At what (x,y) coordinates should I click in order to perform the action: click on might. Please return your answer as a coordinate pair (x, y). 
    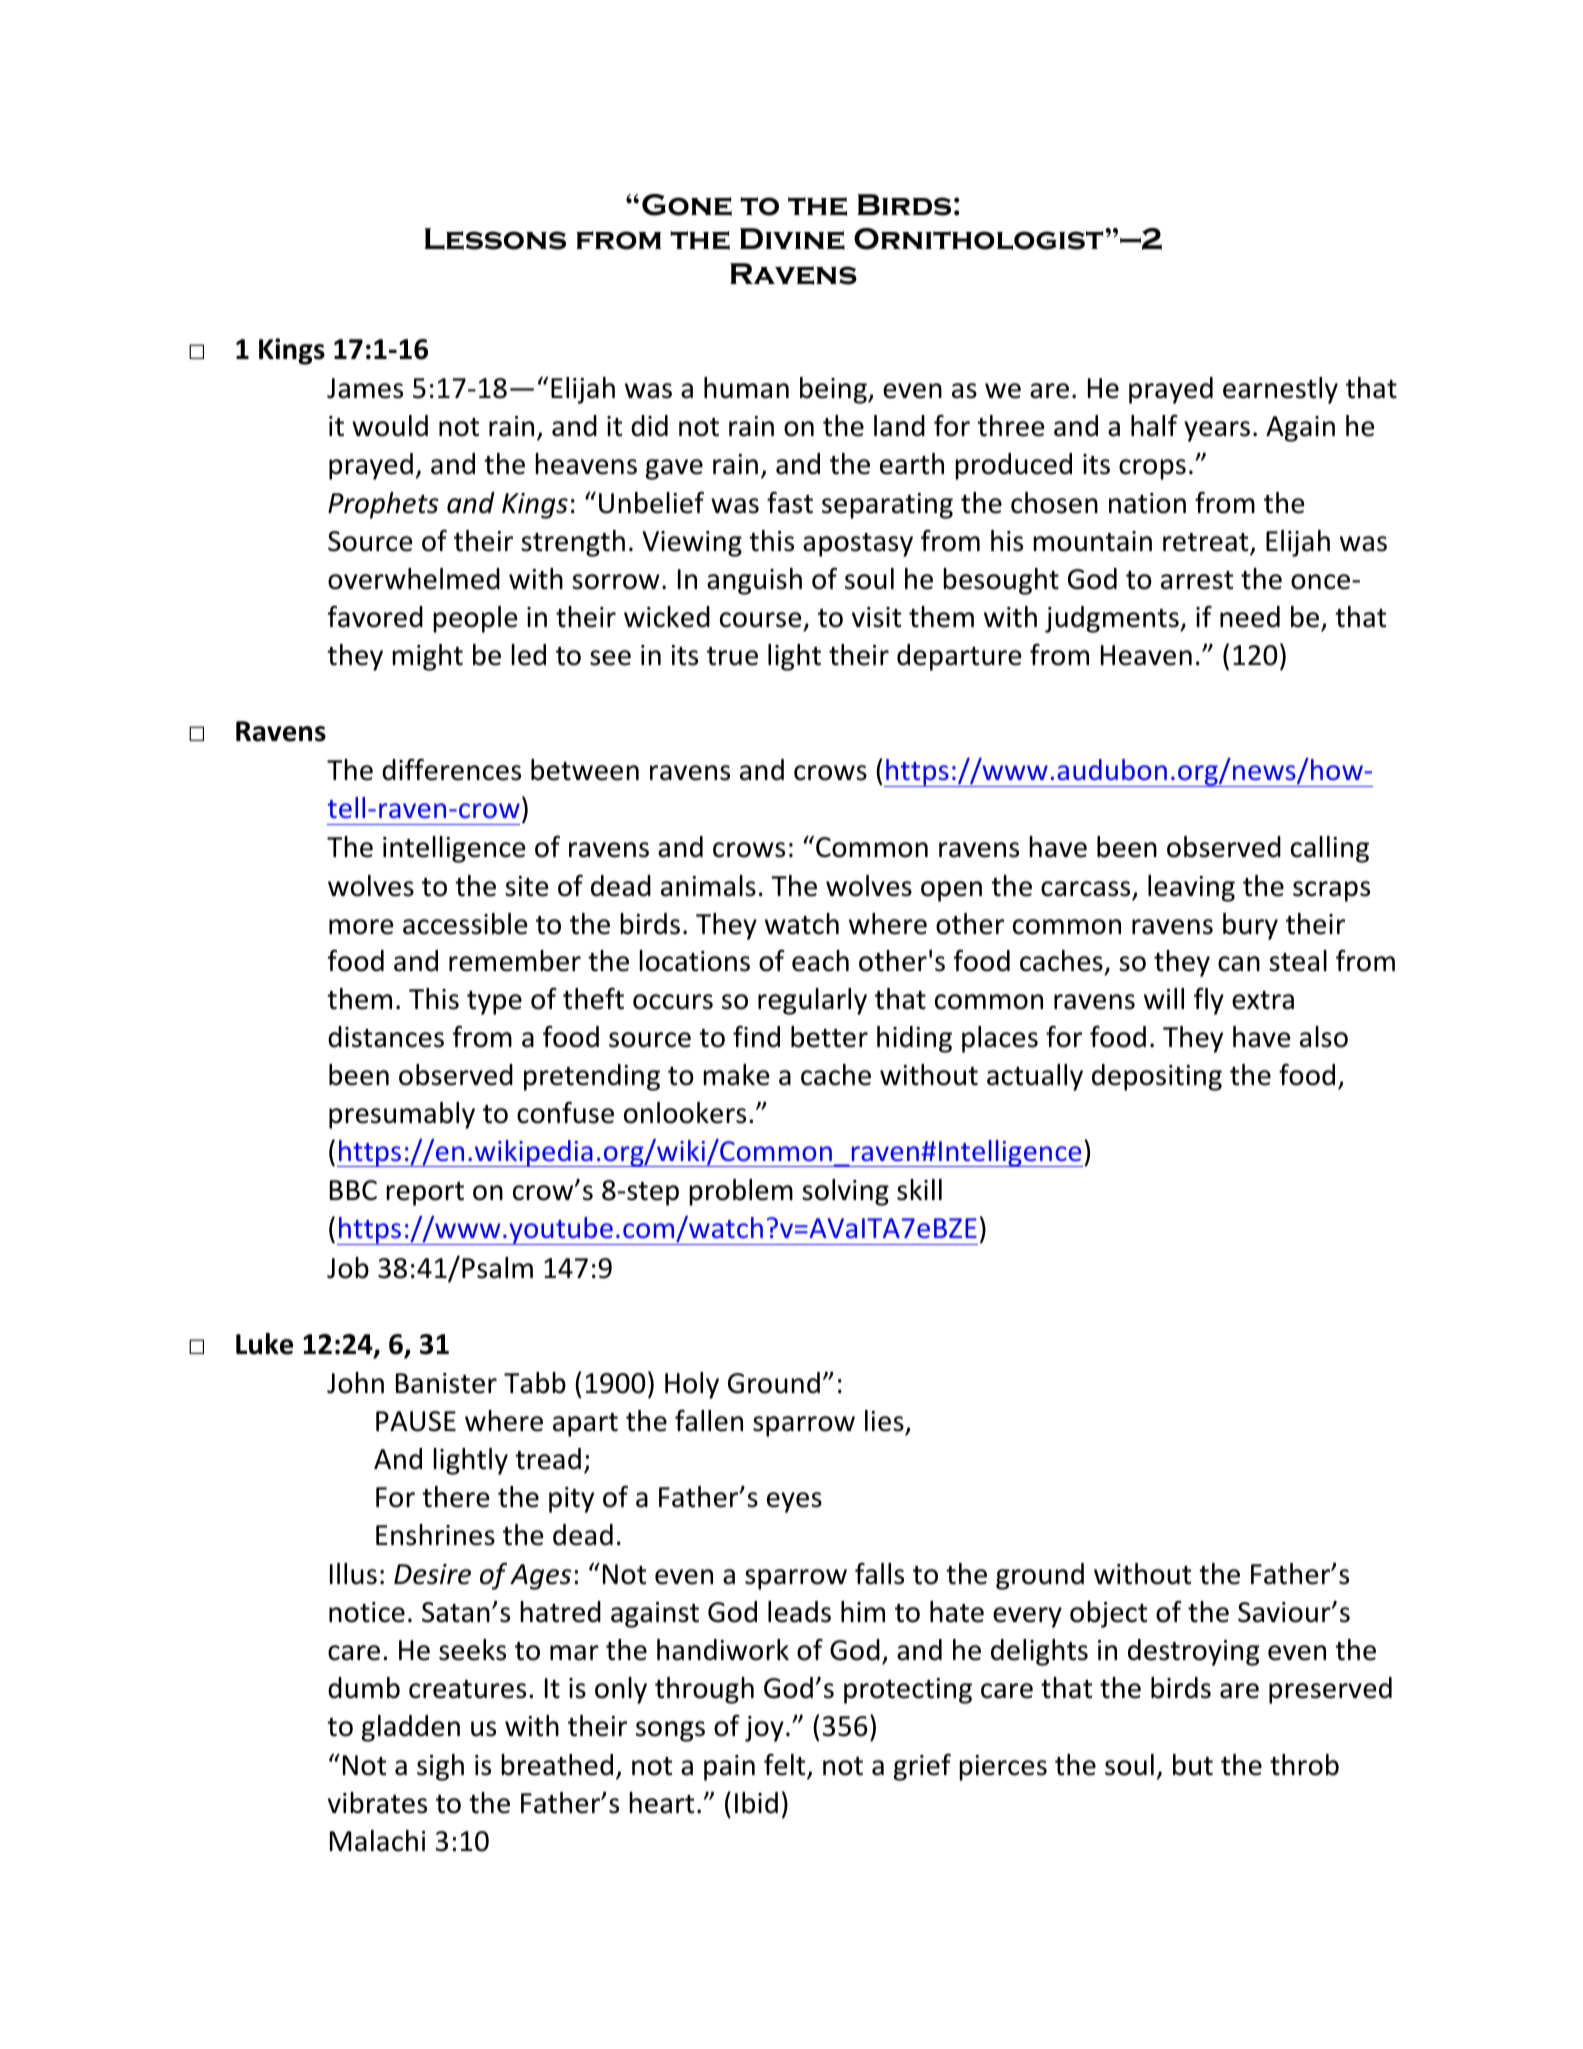
    Looking at the image, I should click on (428, 657).
